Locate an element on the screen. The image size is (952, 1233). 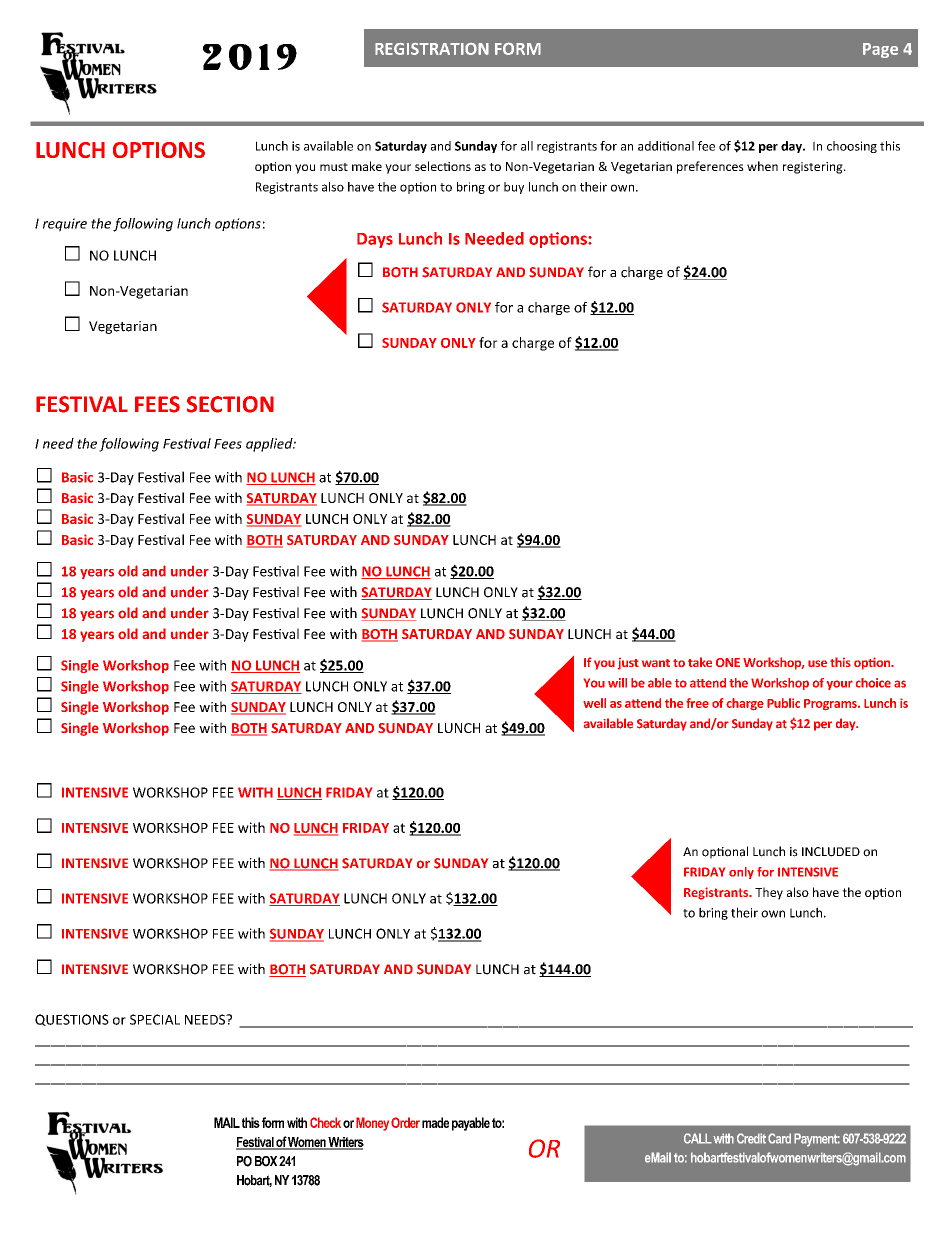
must is located at coordinates (334, 167).
